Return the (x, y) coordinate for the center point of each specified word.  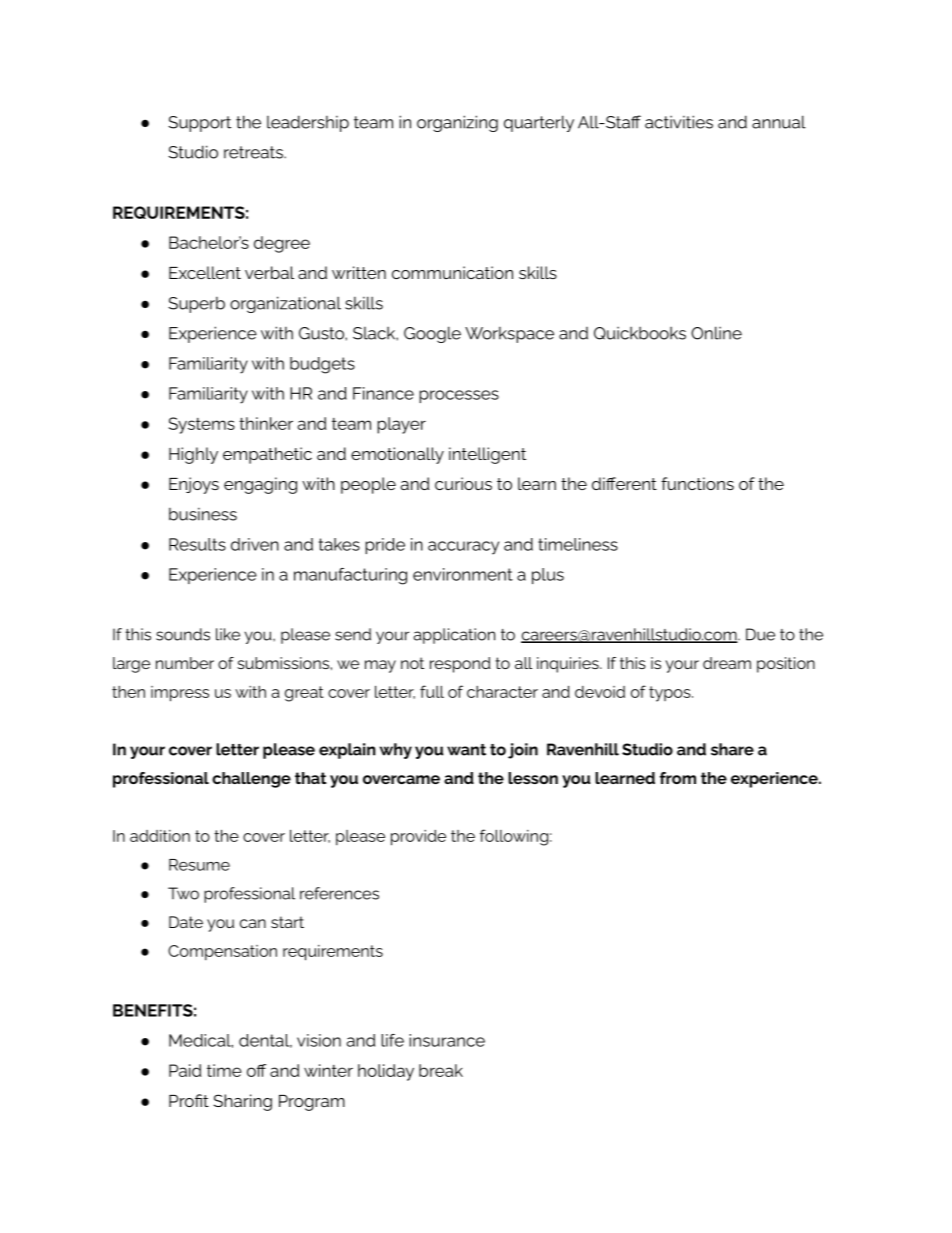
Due (760, 634)
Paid (185, 1070)
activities (679, 122)
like (228, 634)
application (454, 636)
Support (199, 124)
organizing (457, 123)
